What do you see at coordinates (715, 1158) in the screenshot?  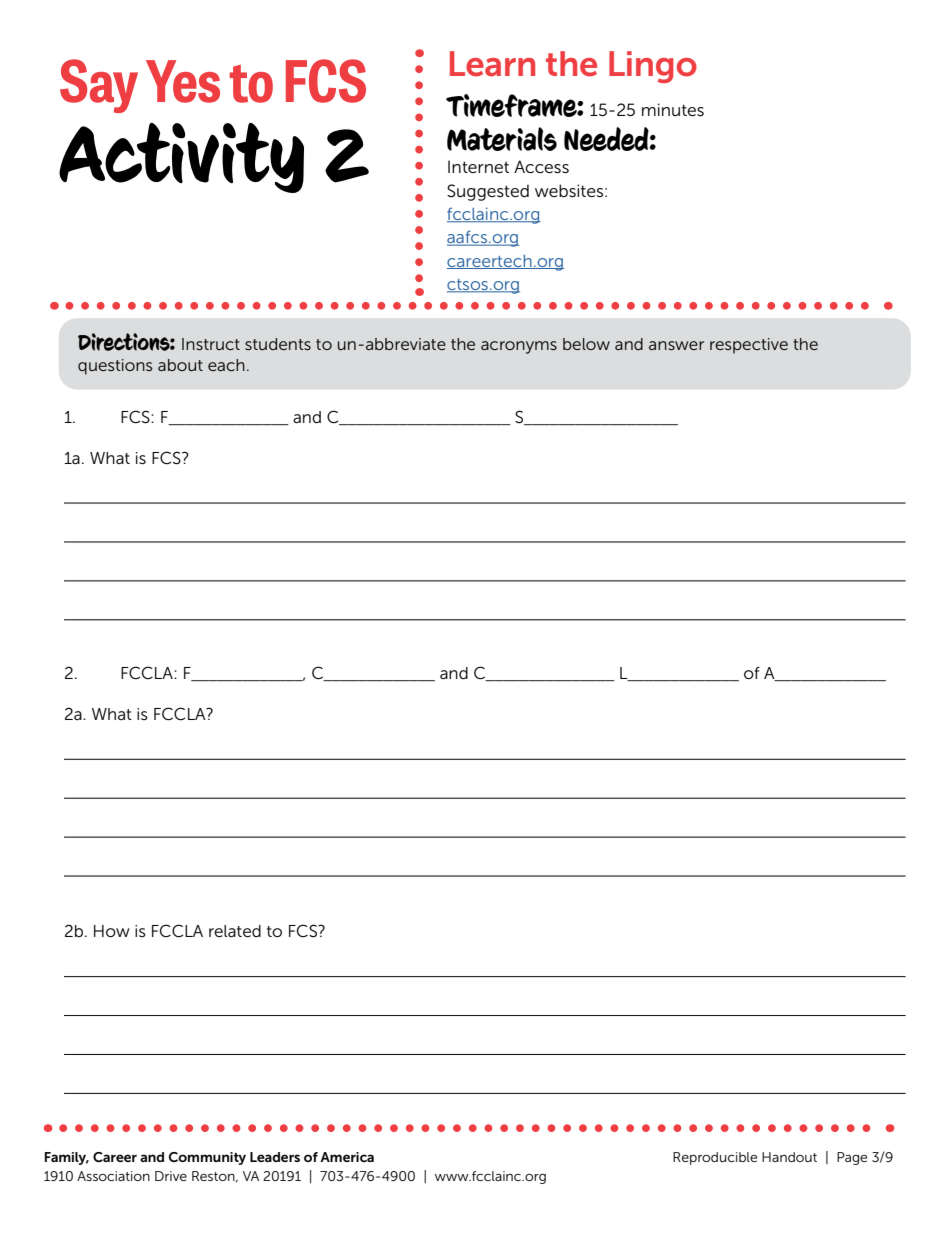 I see `Reproducible` at bounding box center [715, 1158].
